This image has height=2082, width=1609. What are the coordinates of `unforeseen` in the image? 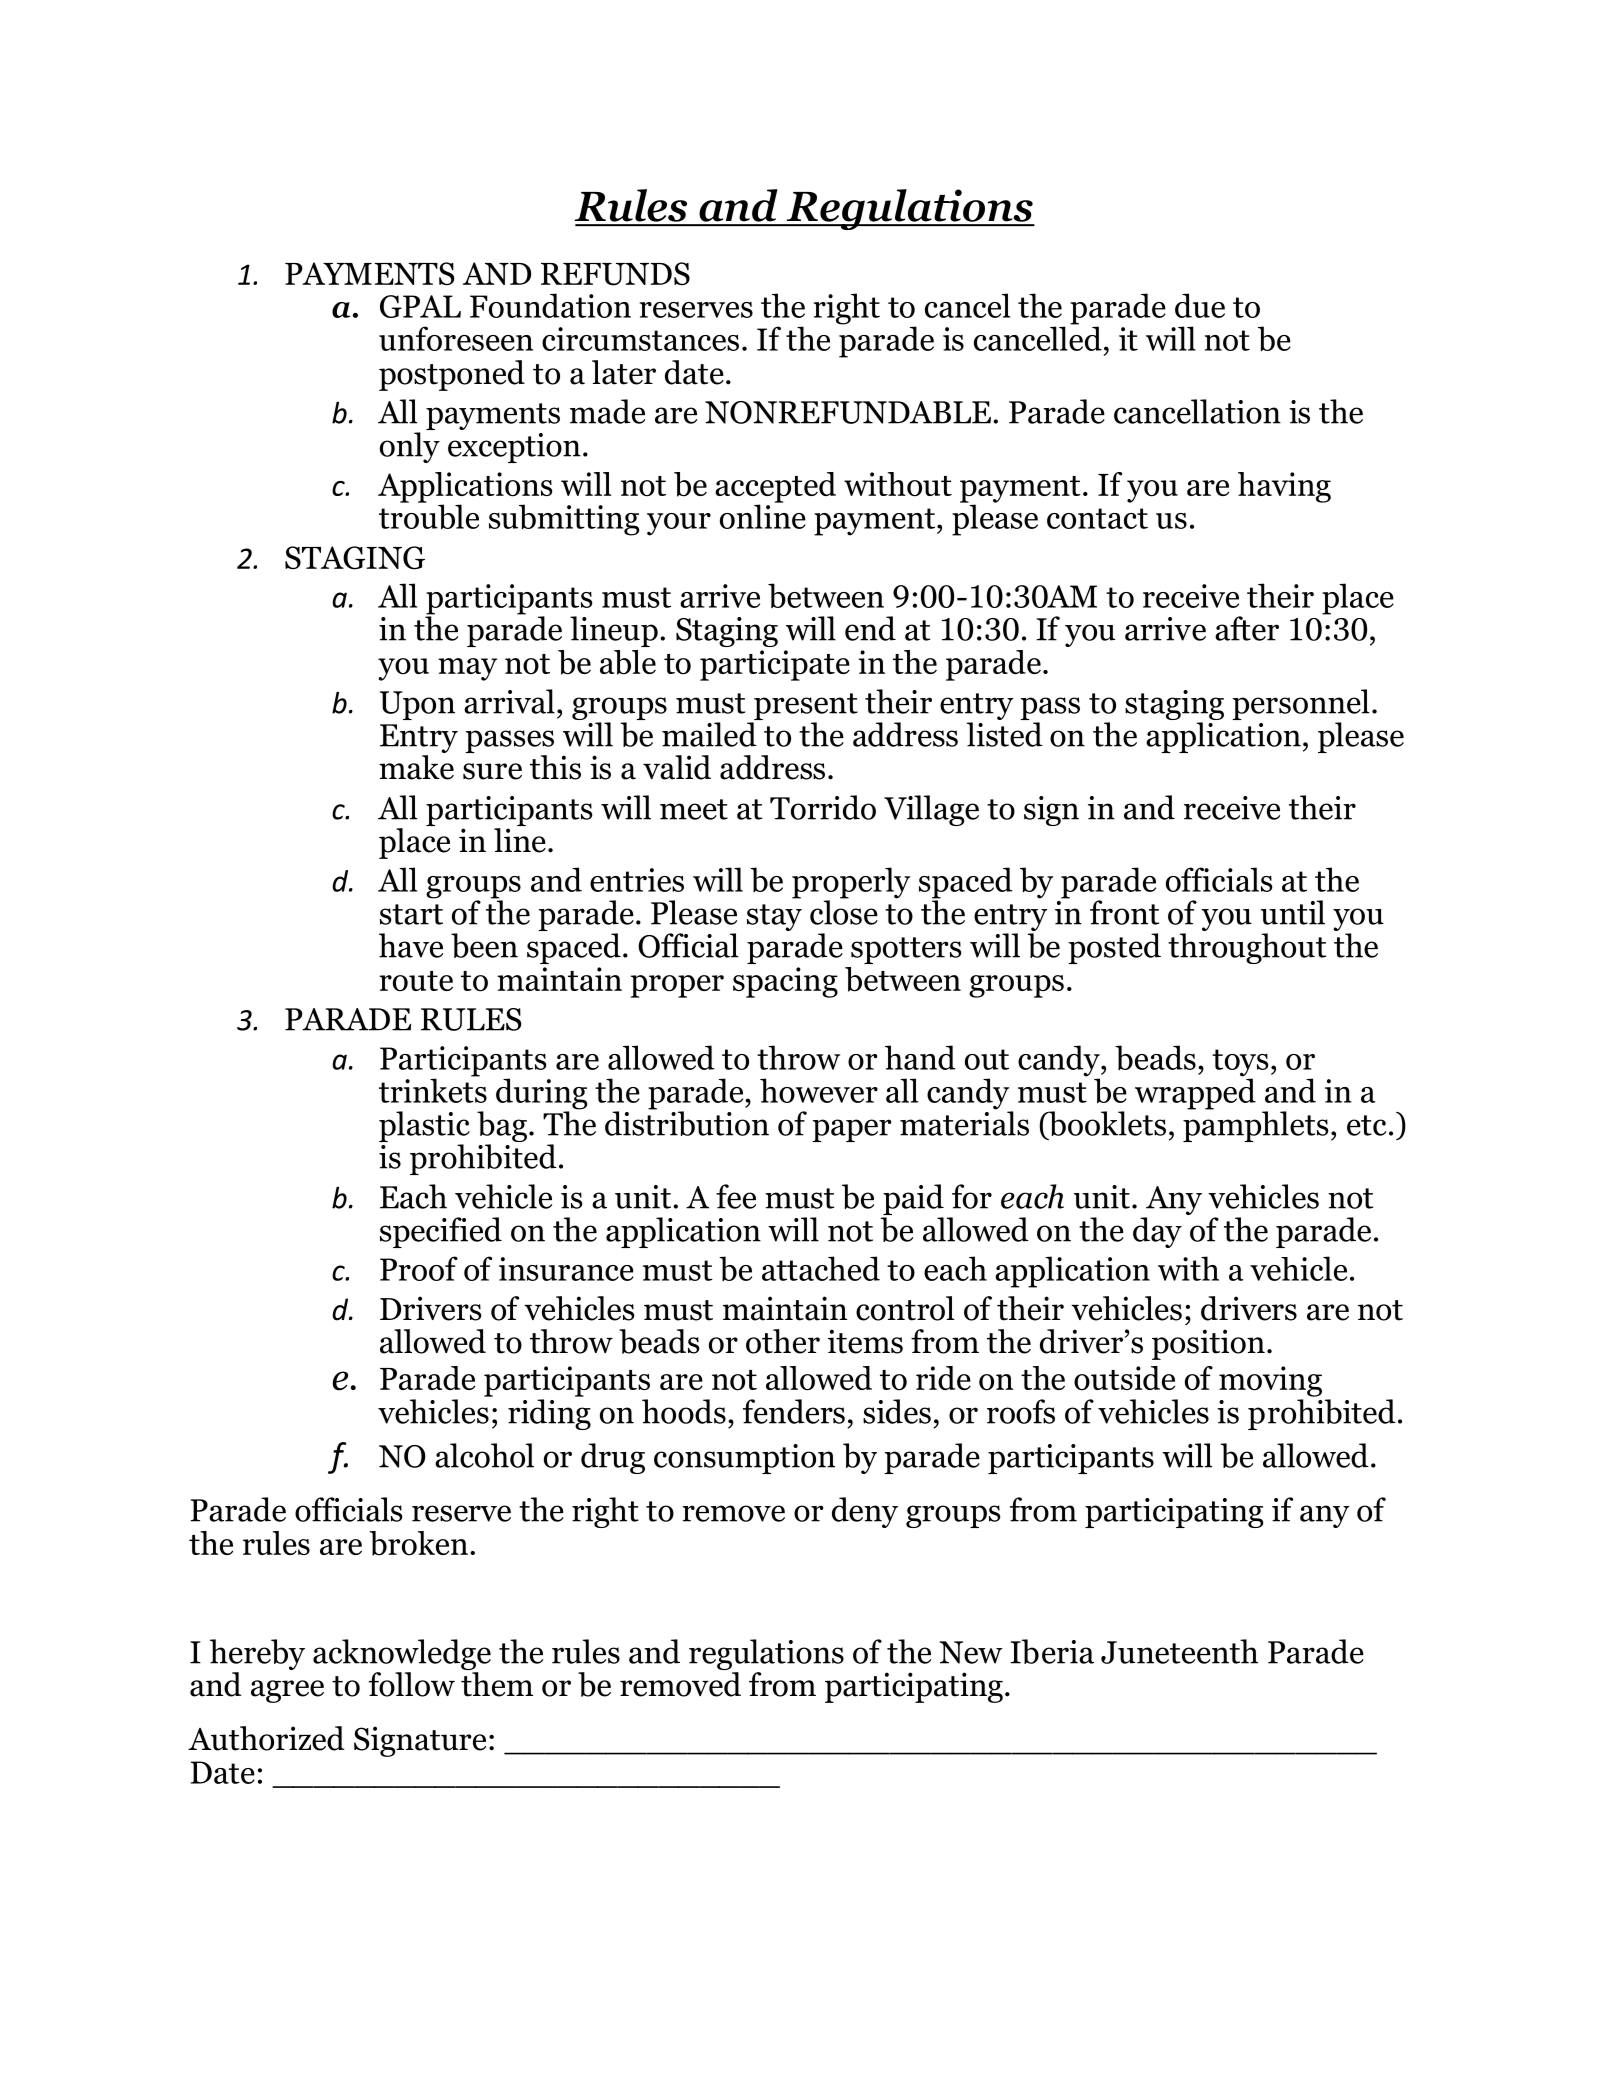 It's located at (456, 338).
